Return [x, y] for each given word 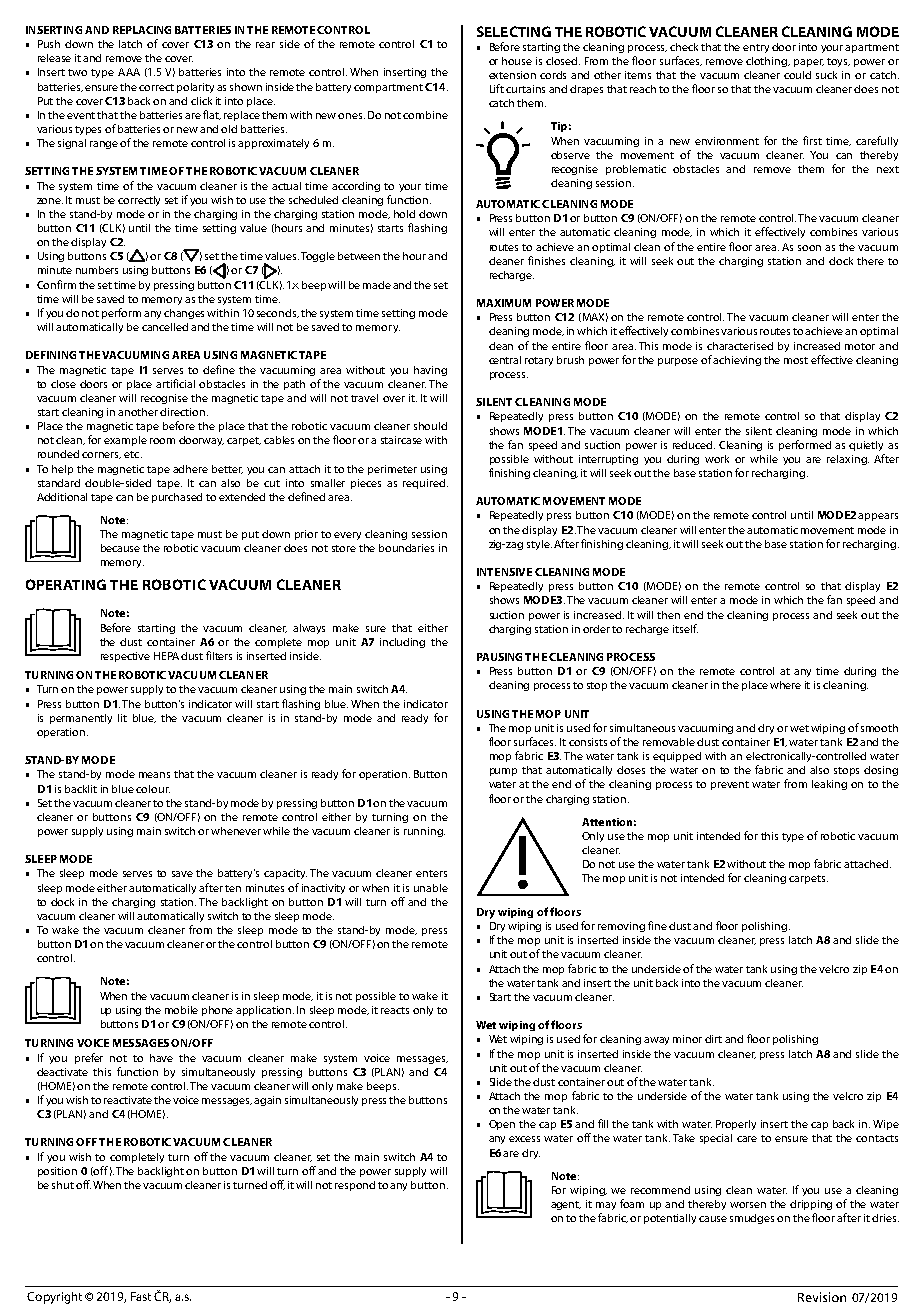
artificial [175, 383]
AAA [129, 72]
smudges [752, 1219]
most [796, 360]
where [785, 685]
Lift [497, 88]
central [505, 360]
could [797, 75]
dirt [713, 1039]
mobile [181, 1010]
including [402, 643]
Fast [141, 1296]
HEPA [166, 656]
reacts [395, 1010]
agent [566, 1205]
